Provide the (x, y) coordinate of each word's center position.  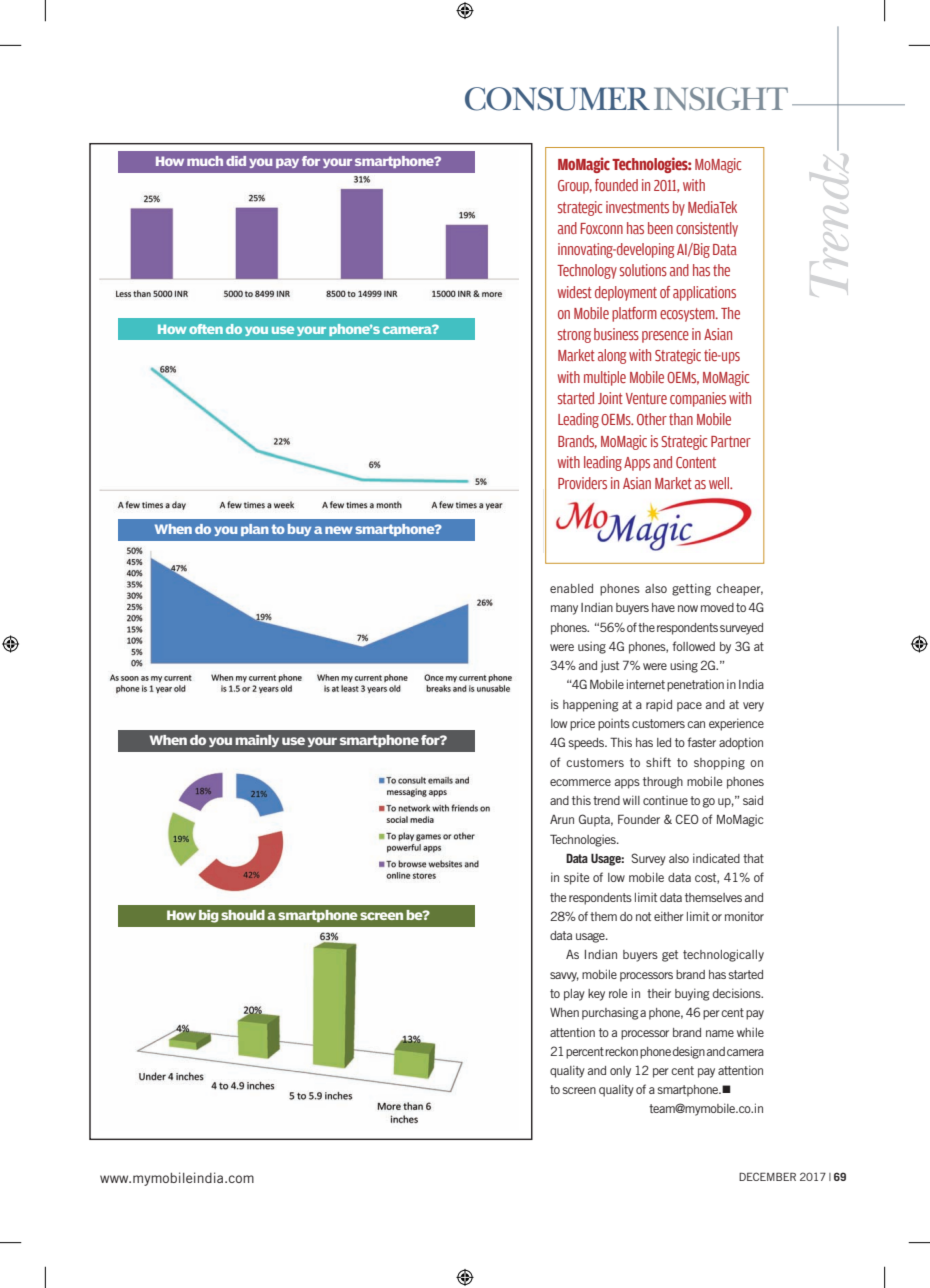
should (243, 915)
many (564, 610)
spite (576, 878)
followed (693, 646)
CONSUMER (557, 99)
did (236, 161)
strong (574, 336)
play (574, 995)
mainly (257, 741)
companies (698, 399)
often (206, 329)
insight (721, 99)
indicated (716, 858)
